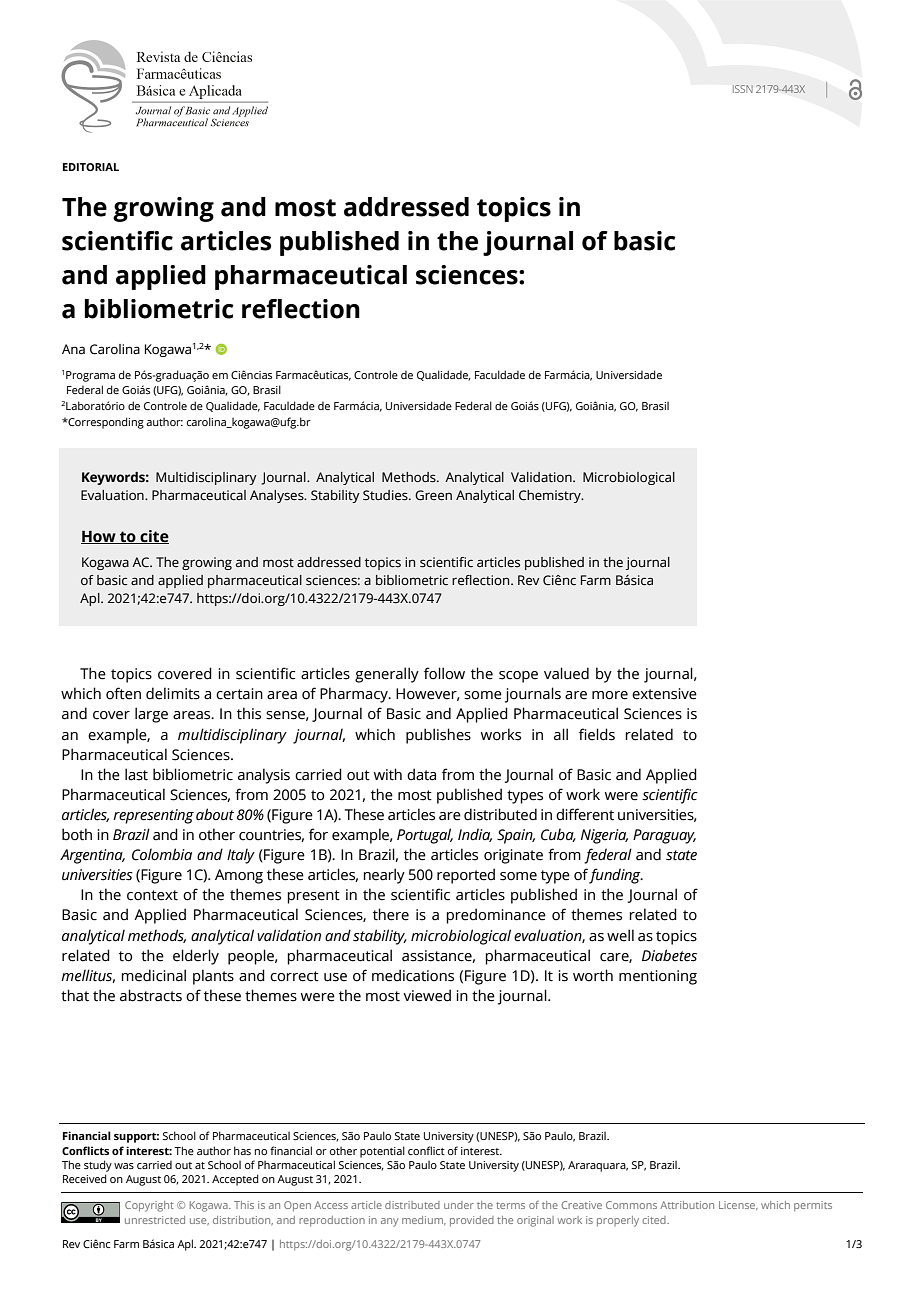 The width and height of the document is (924, 1308). Describe the element at coordinates (433, 495) in the document. I see `Green` at that location.
